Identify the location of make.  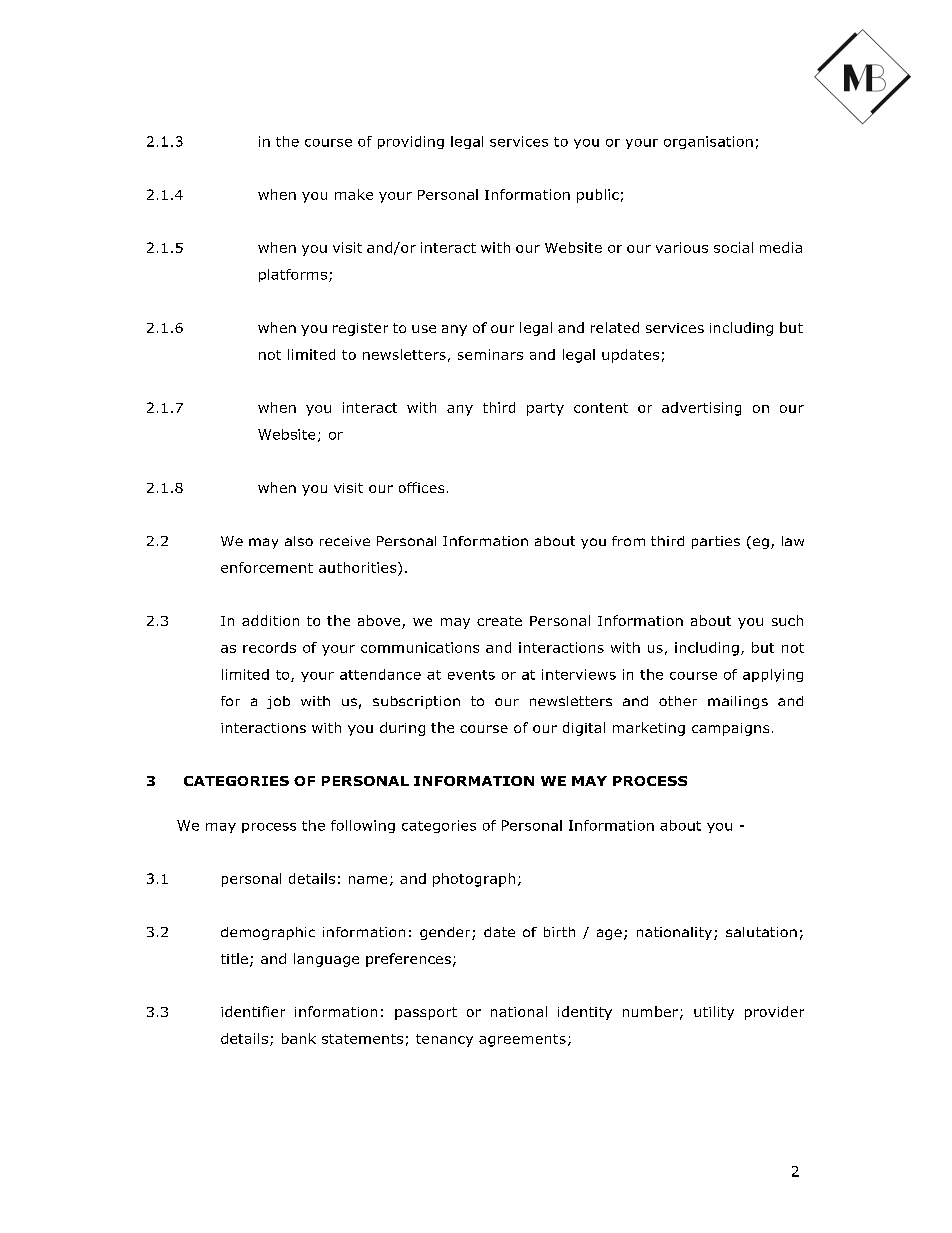
(354, 194).
